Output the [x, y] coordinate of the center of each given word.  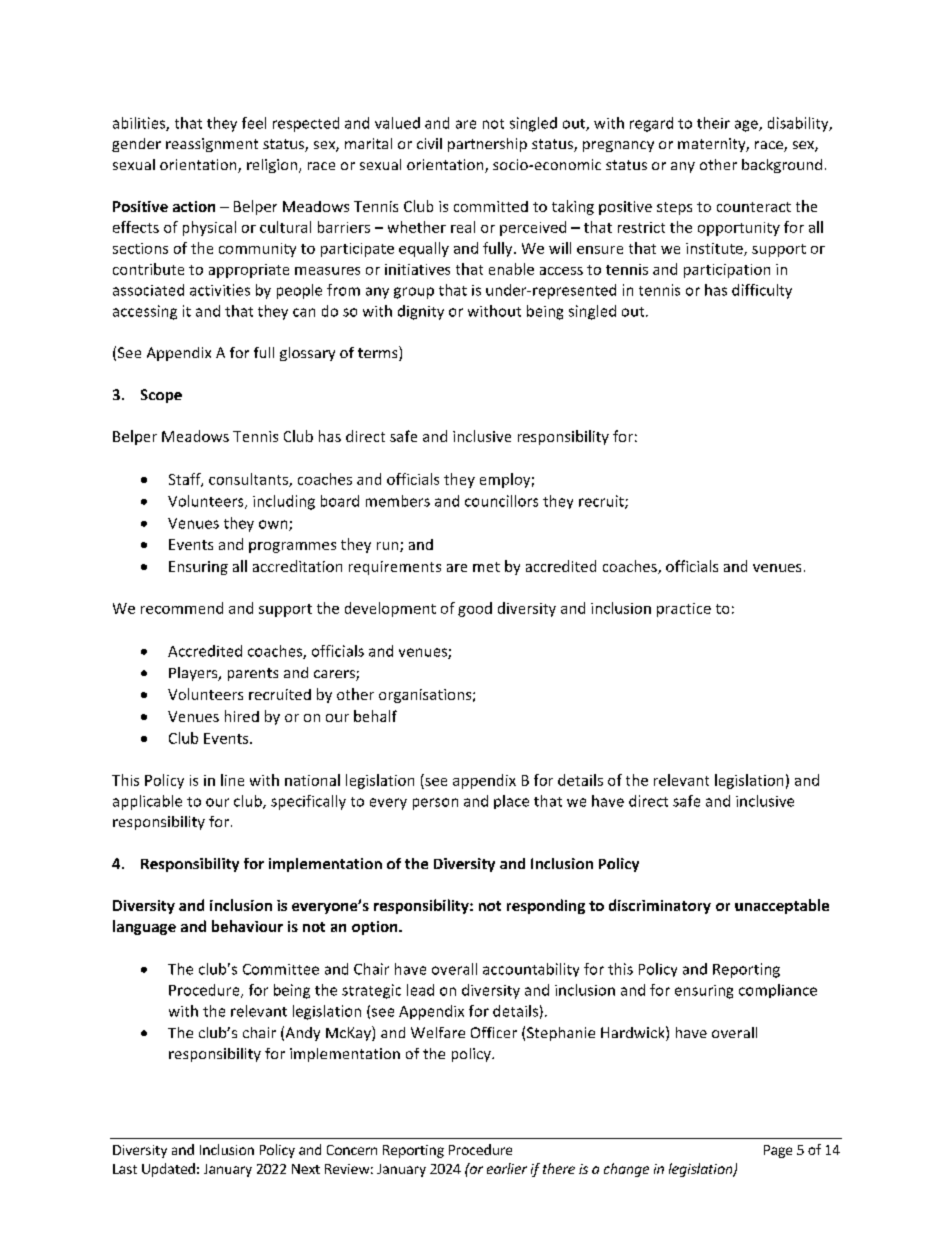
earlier [507, 1168]
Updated [168, 1170]
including [284, 502]
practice [684, 610]
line [232, 780]
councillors [501, 501]
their [713, 123]
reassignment [212, 145]
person [435, 804]
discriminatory [660, 906]
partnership [487, 145]
